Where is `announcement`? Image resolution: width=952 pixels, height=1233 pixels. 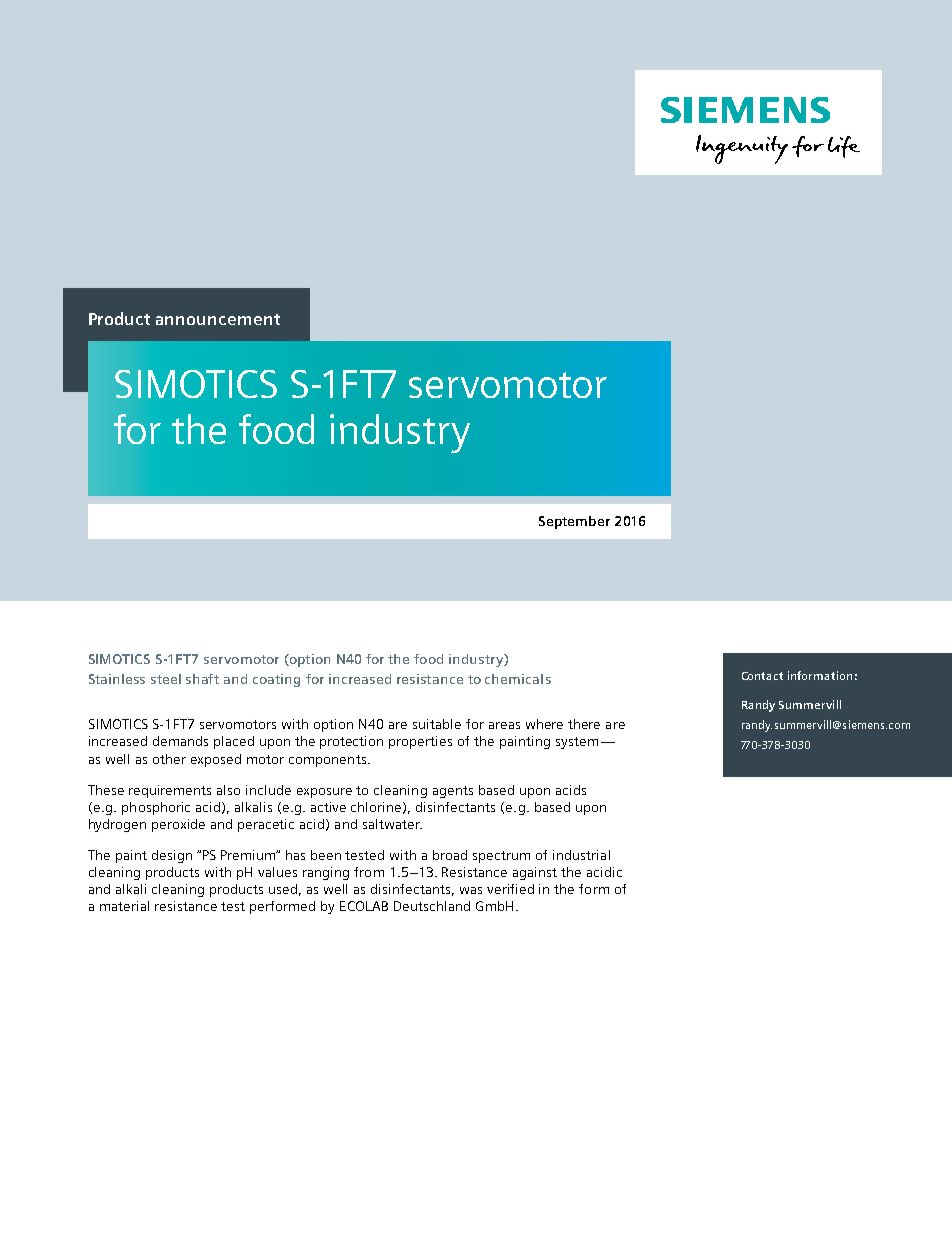
announcement is located at coordinates (218, 319).
